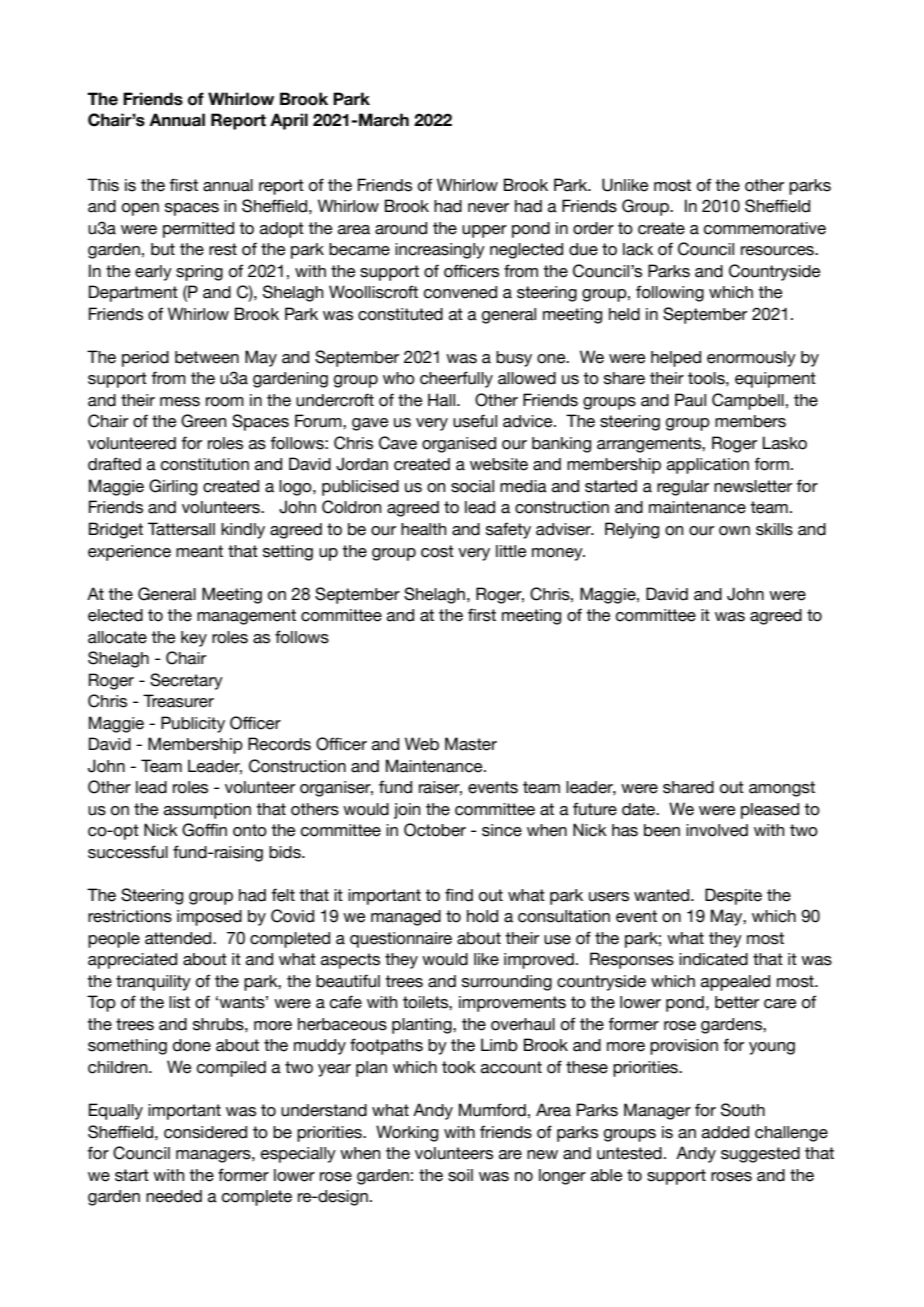  I want to click on indicated, so click(713, 959).
